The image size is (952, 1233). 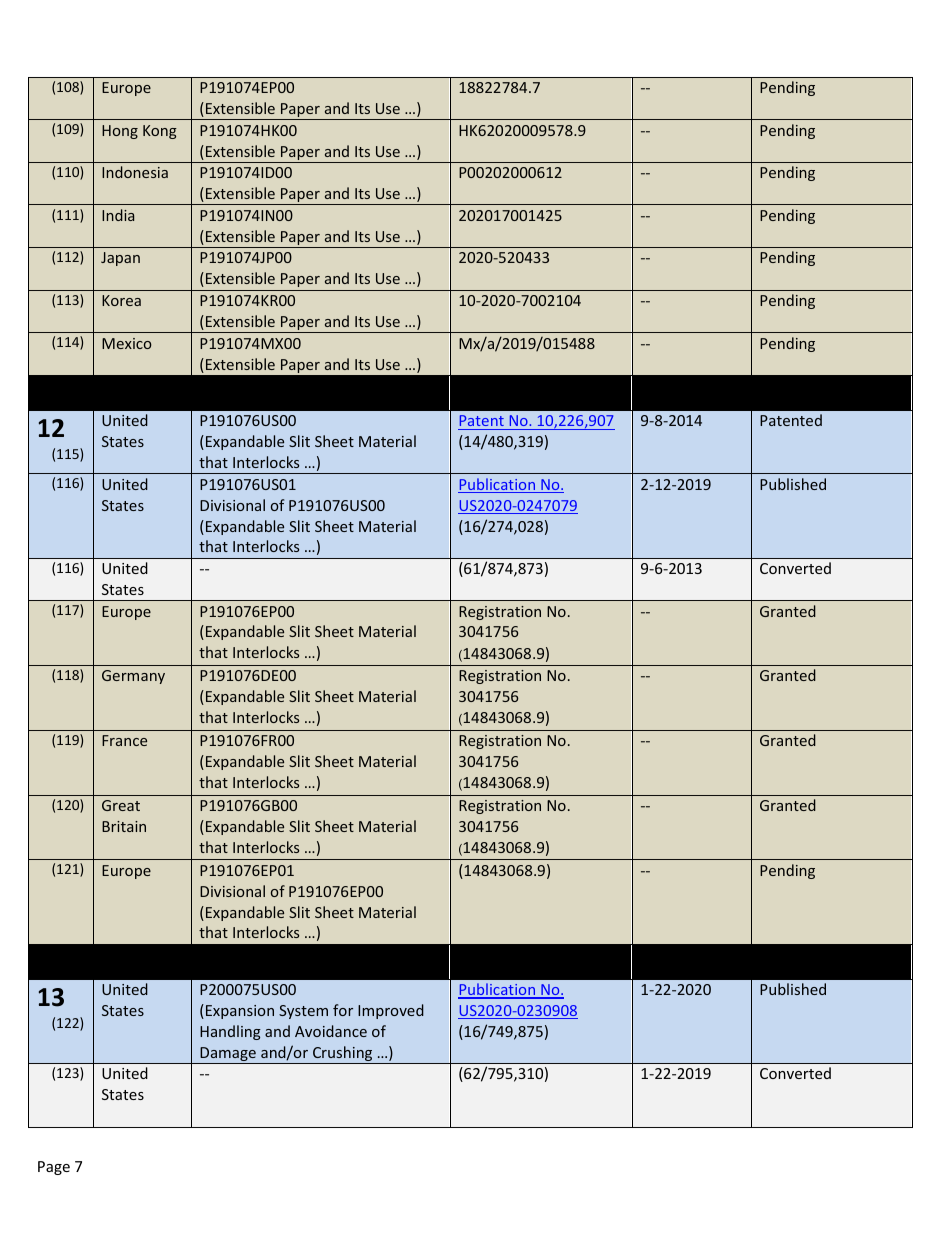 What do you see at coordinates (343, 1055) in the screenshot?
I see `Crushing` at bounding box center [343, 1055].
